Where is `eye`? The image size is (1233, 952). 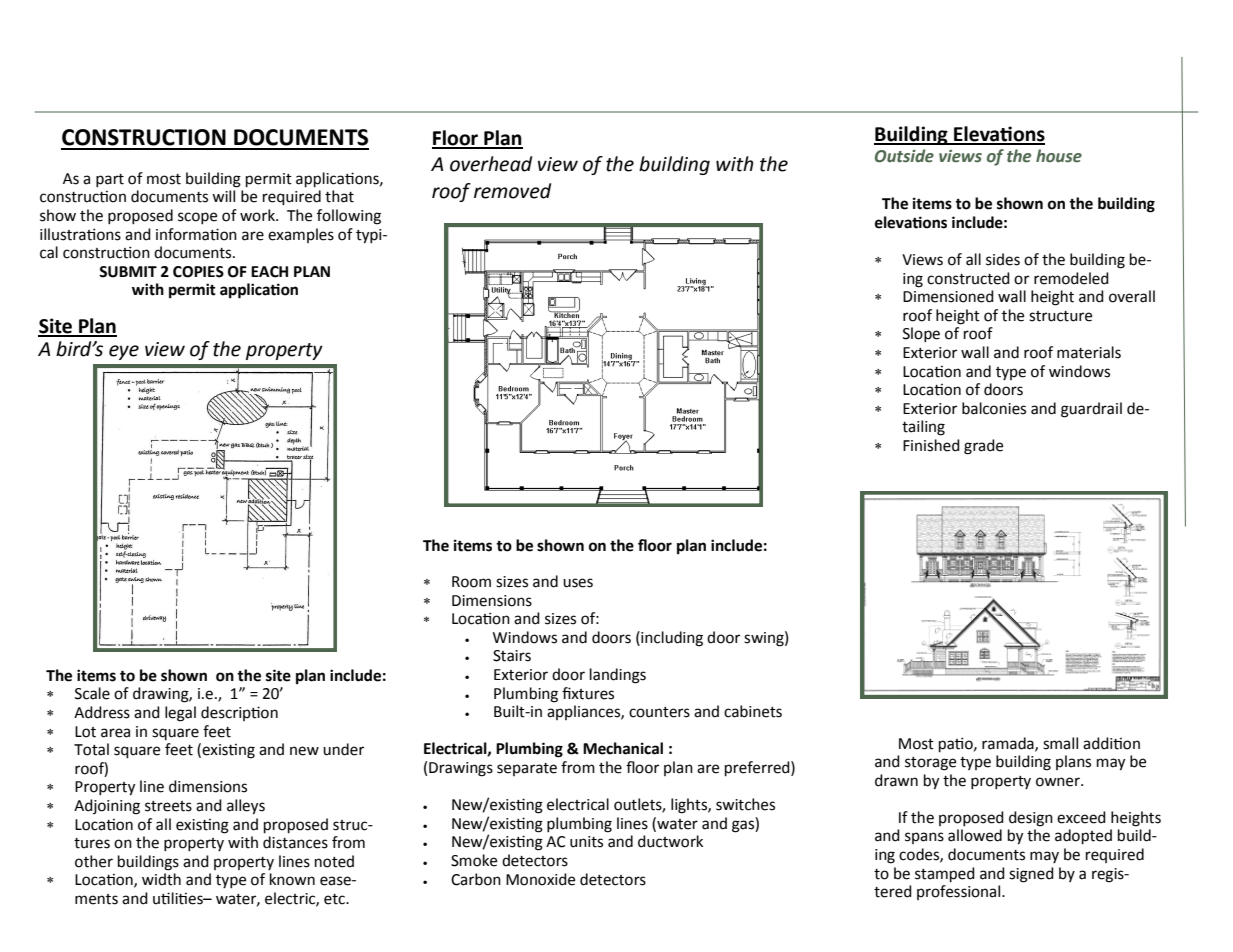
eye is located at coordinates (124, 352).
